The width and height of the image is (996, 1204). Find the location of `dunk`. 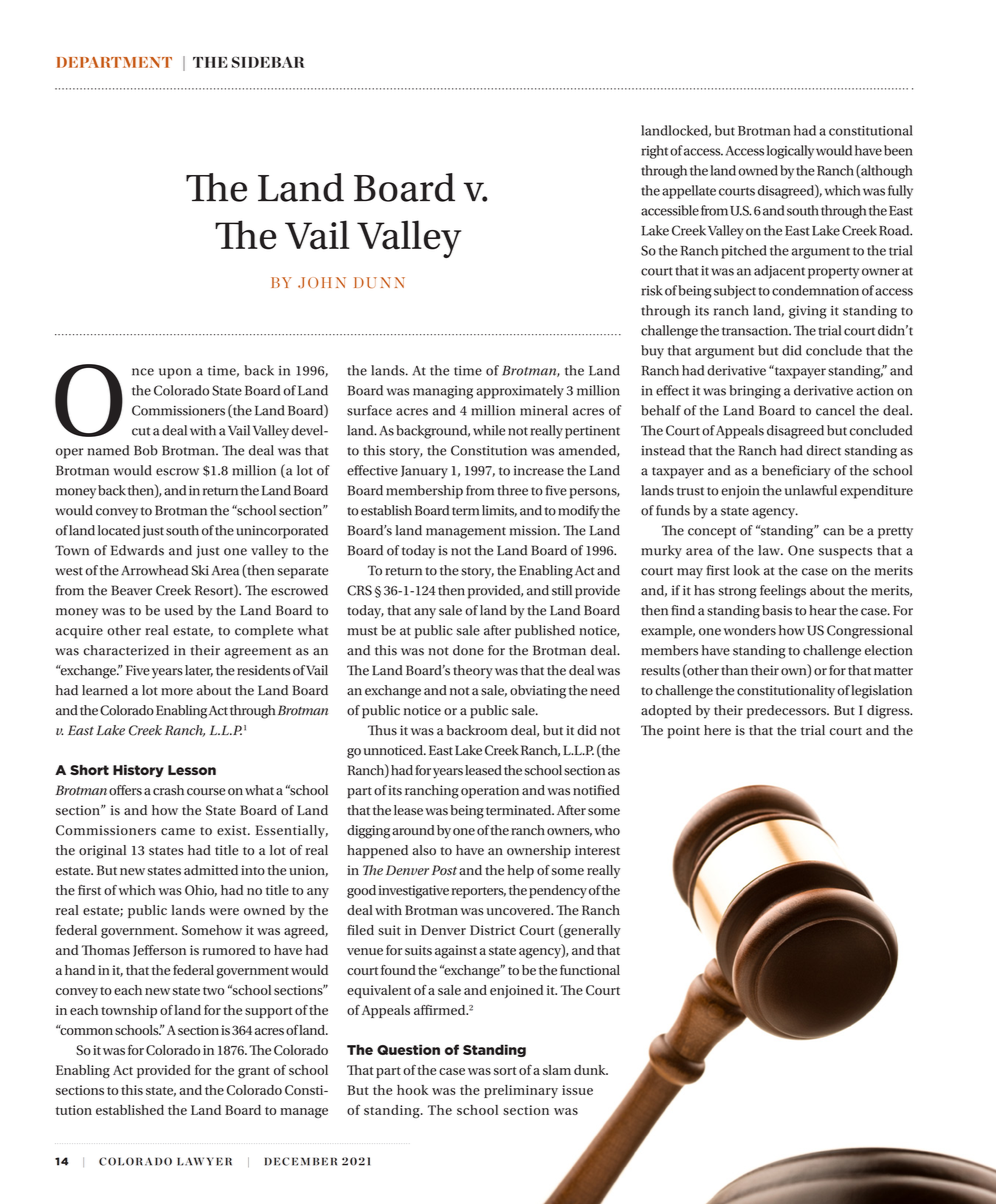

dunk is located at coordinates (591, 1070).
